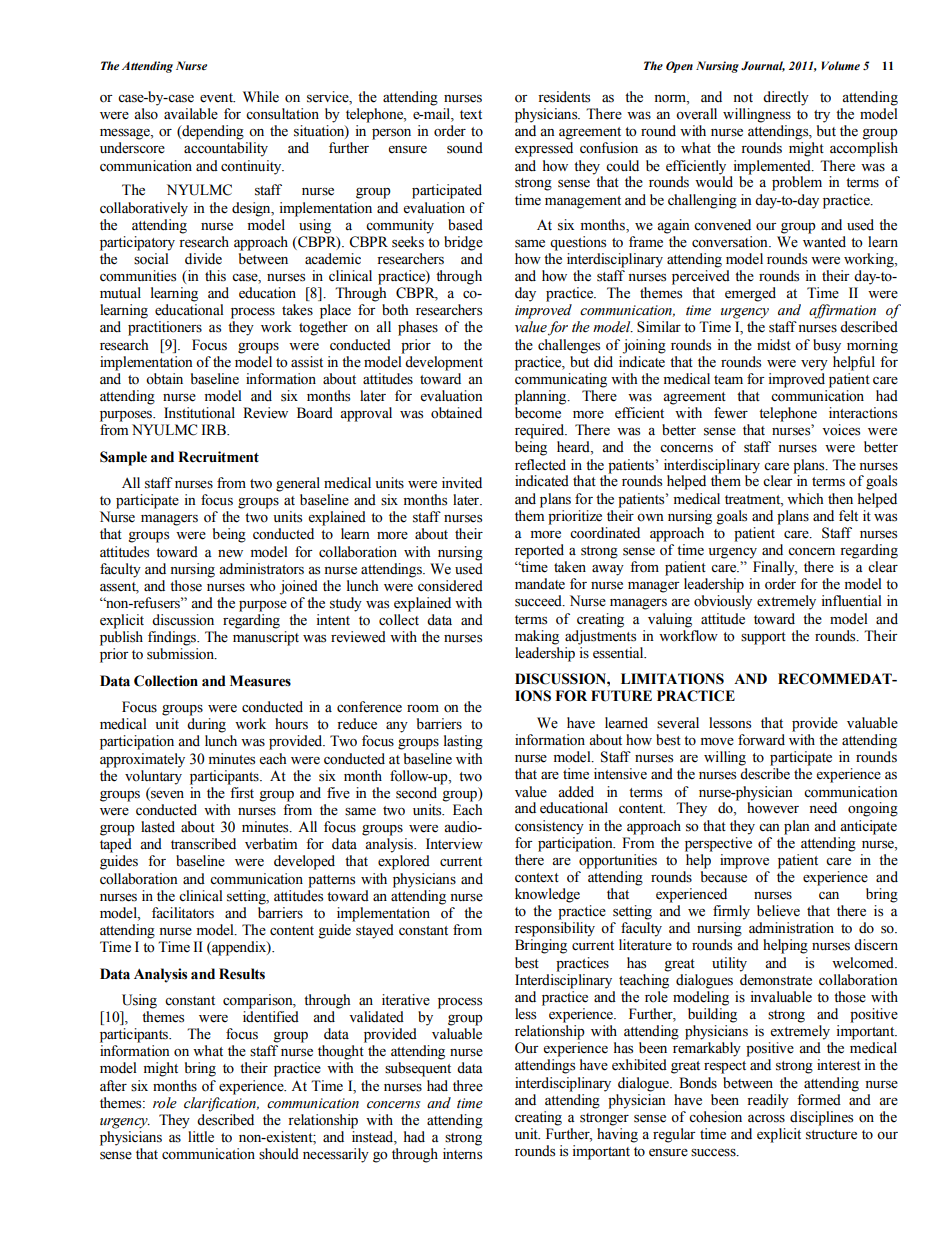 The image size is (952, 1233). What do you see at coordinates (564, 97) in the screenshot?
I see `residents` at bounding box center [564, 97].
